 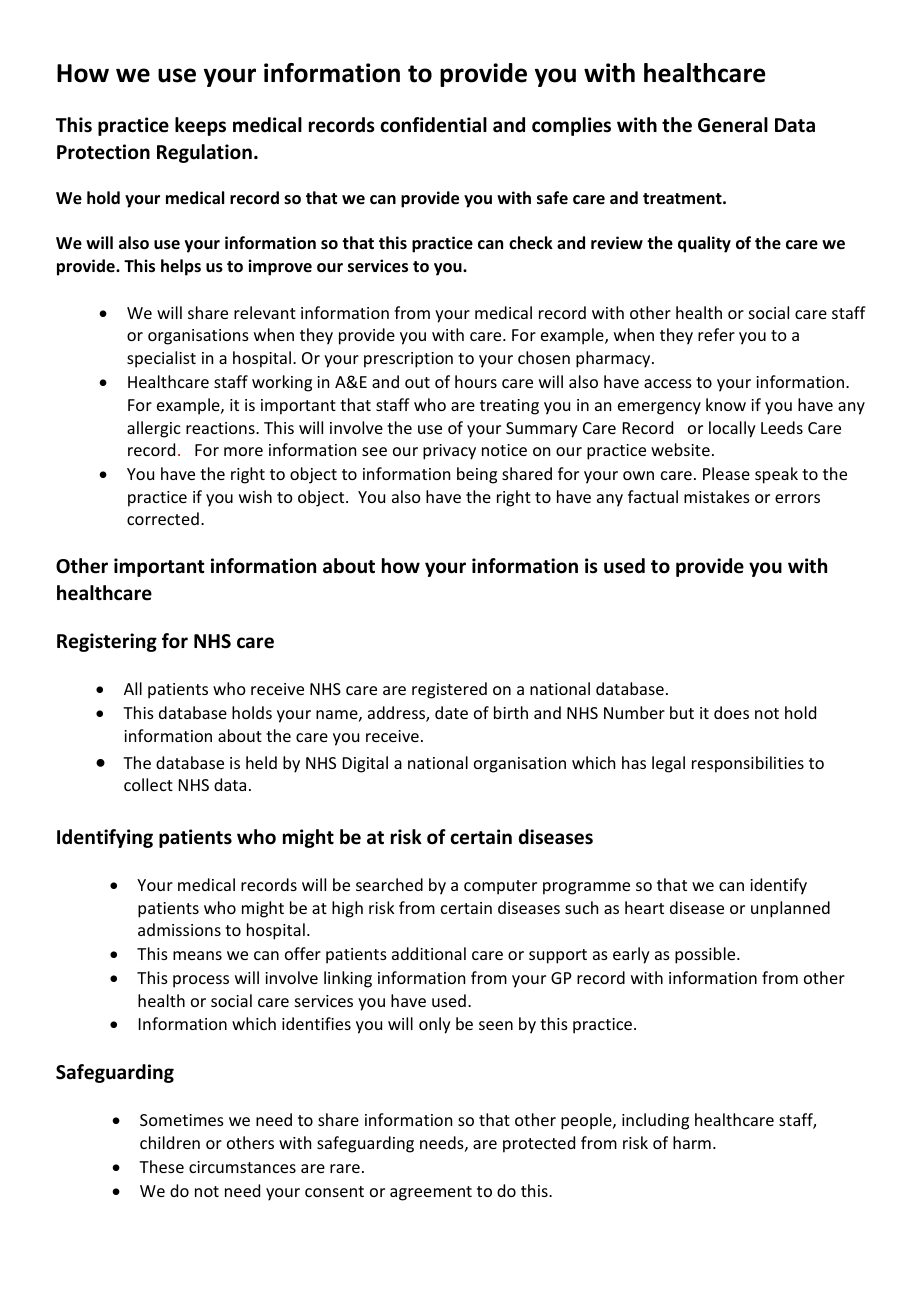 I want to click on General, so click(x=733, y=125).
